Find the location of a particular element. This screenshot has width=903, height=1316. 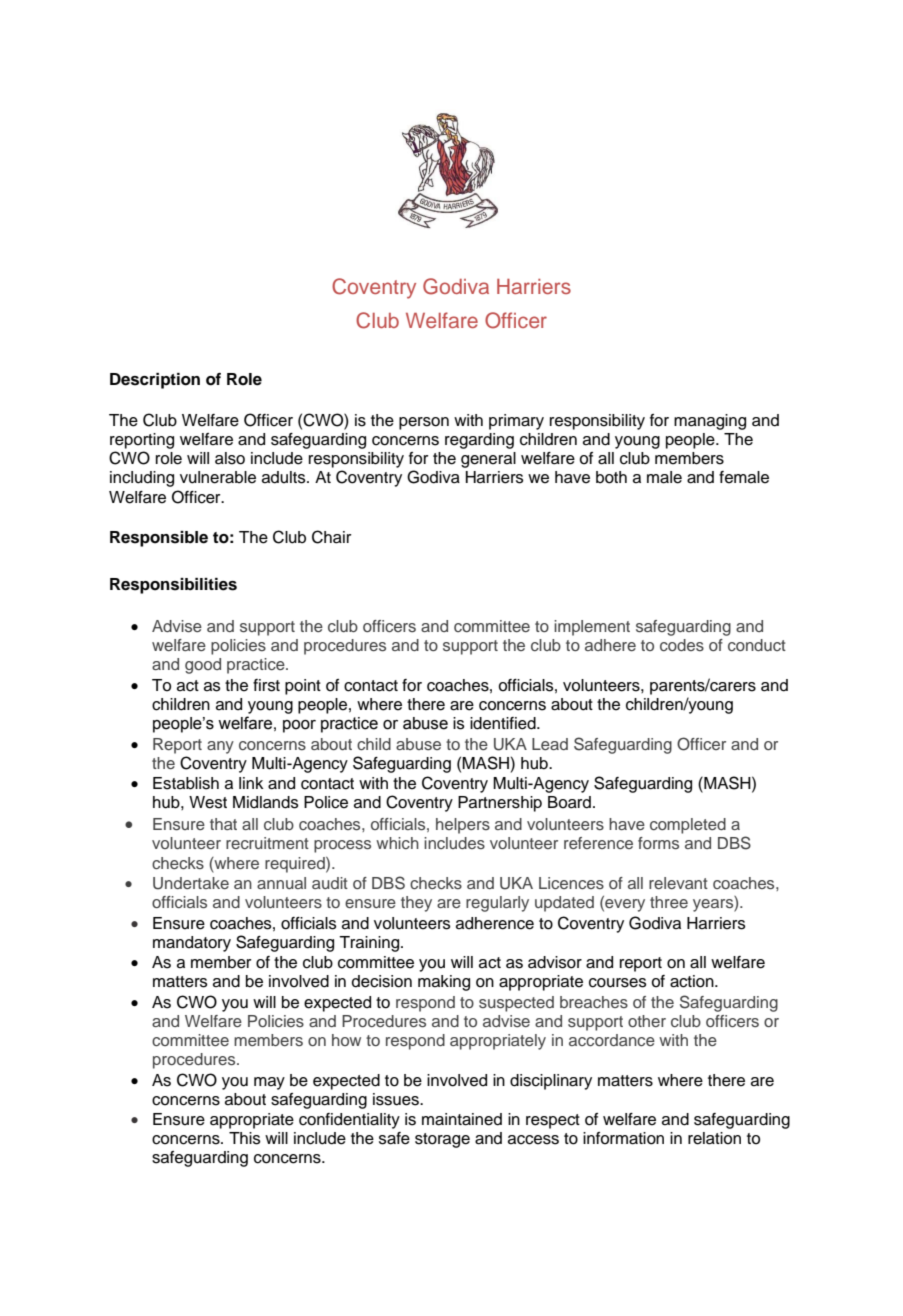

This is located at coordinates (245, 1138).
